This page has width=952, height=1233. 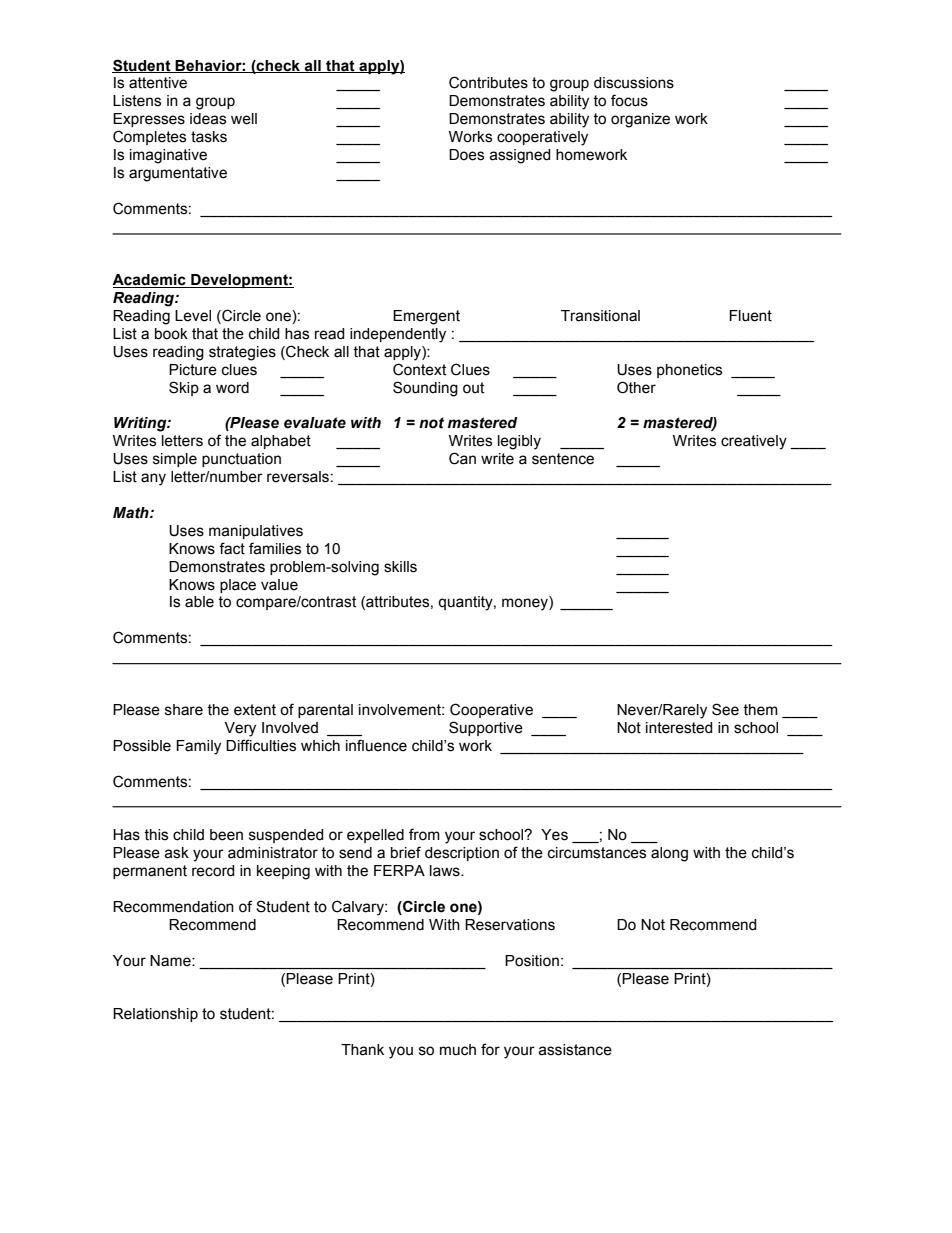 I want to click on Contributes, so click(x=488, y=82).
